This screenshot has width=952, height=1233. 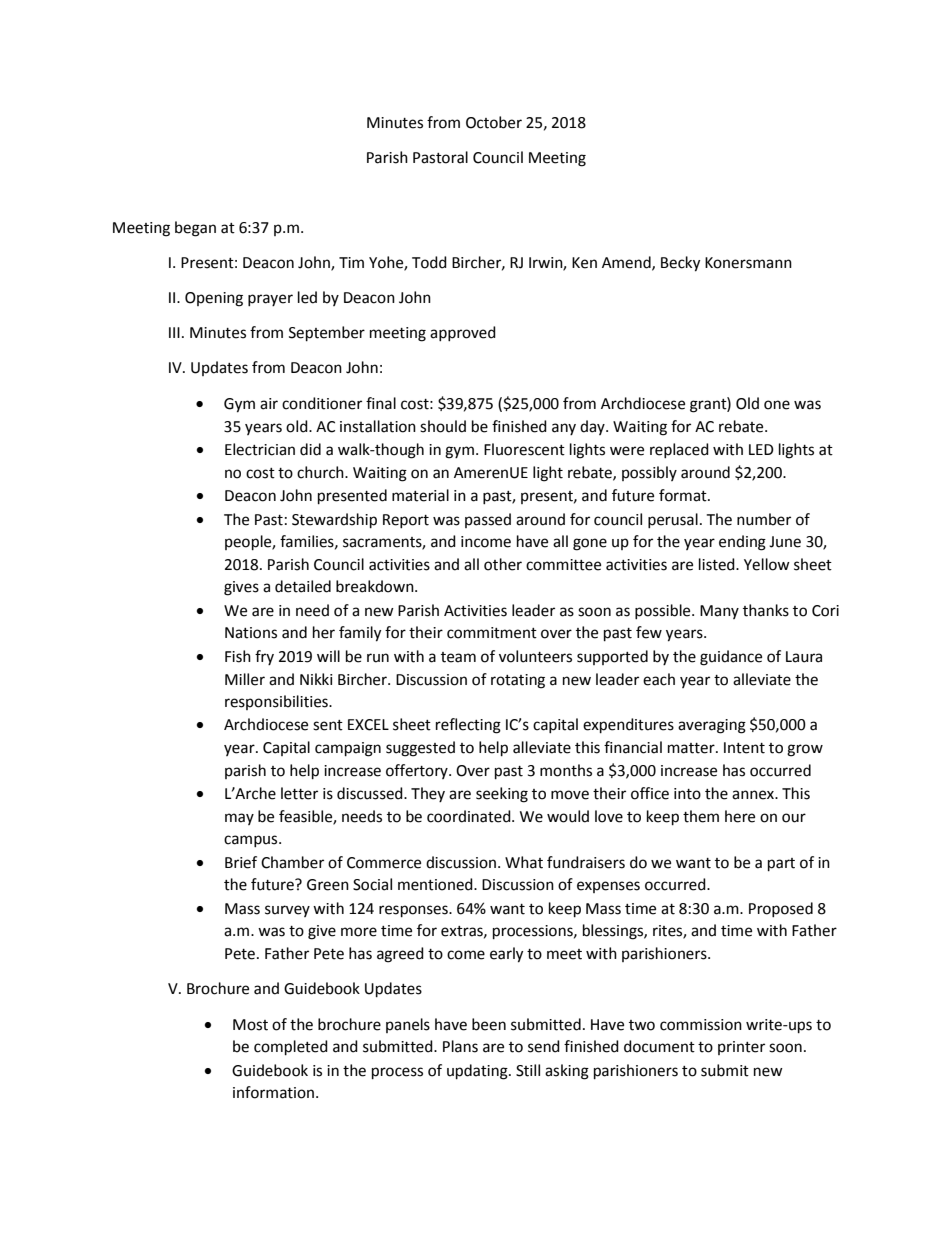 What do you see at coordinates (251, 633) in the screenshot?
I see `Nations` at bounding box center [251, 633].
